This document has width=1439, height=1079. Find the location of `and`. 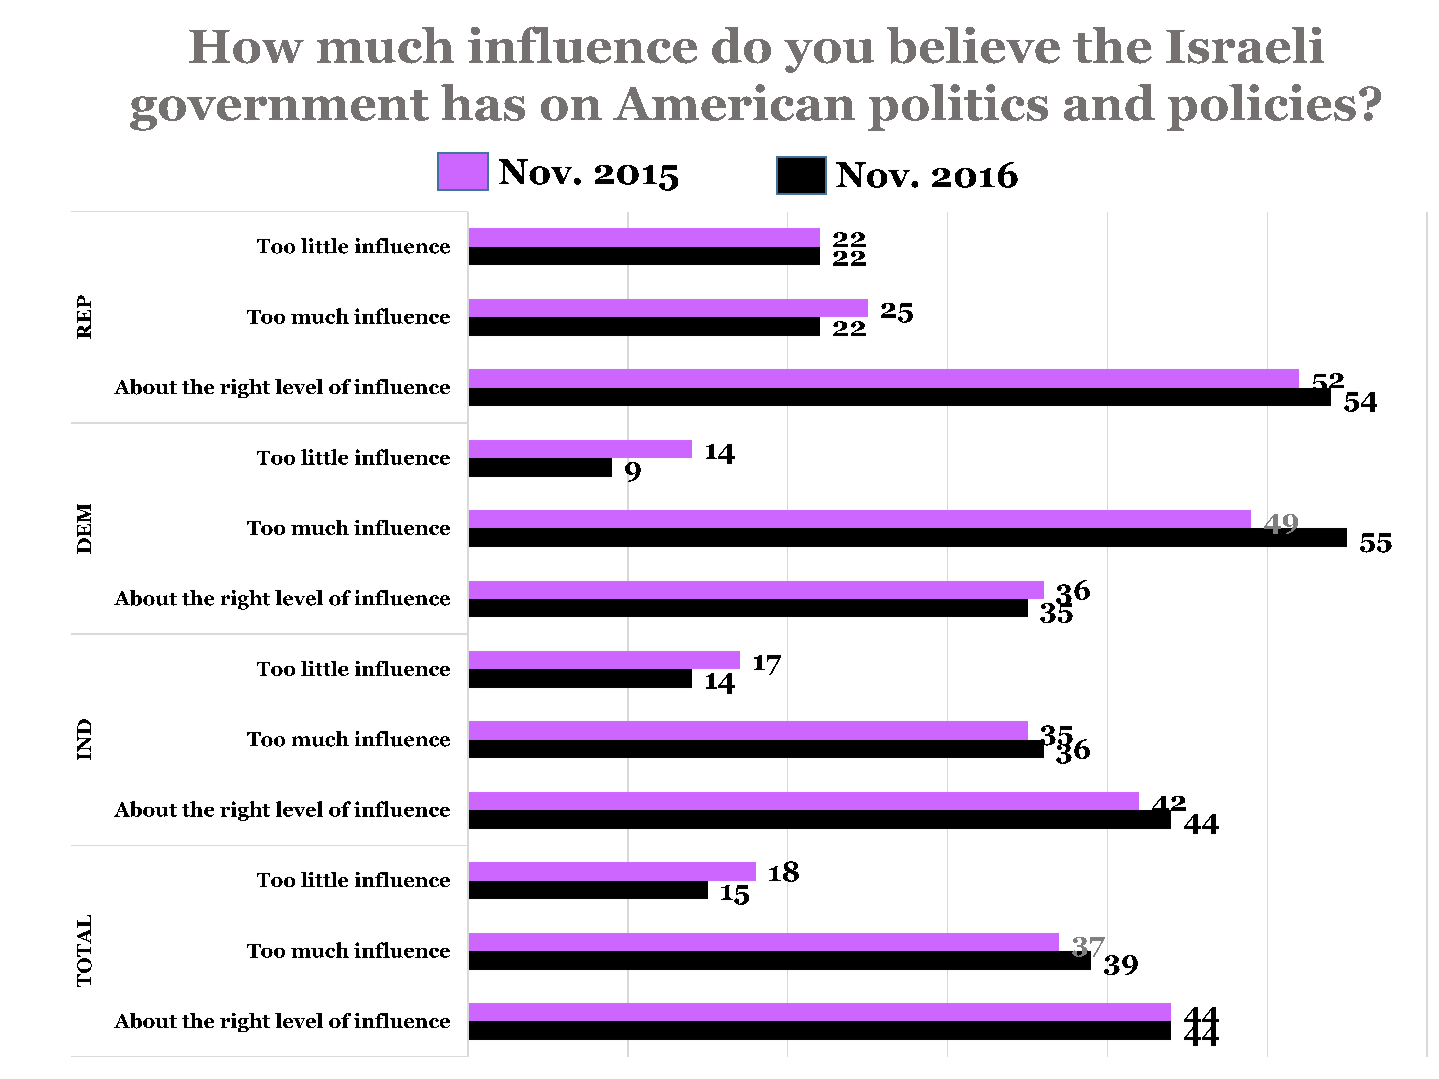

and is located at coordinates (1109, 102).
